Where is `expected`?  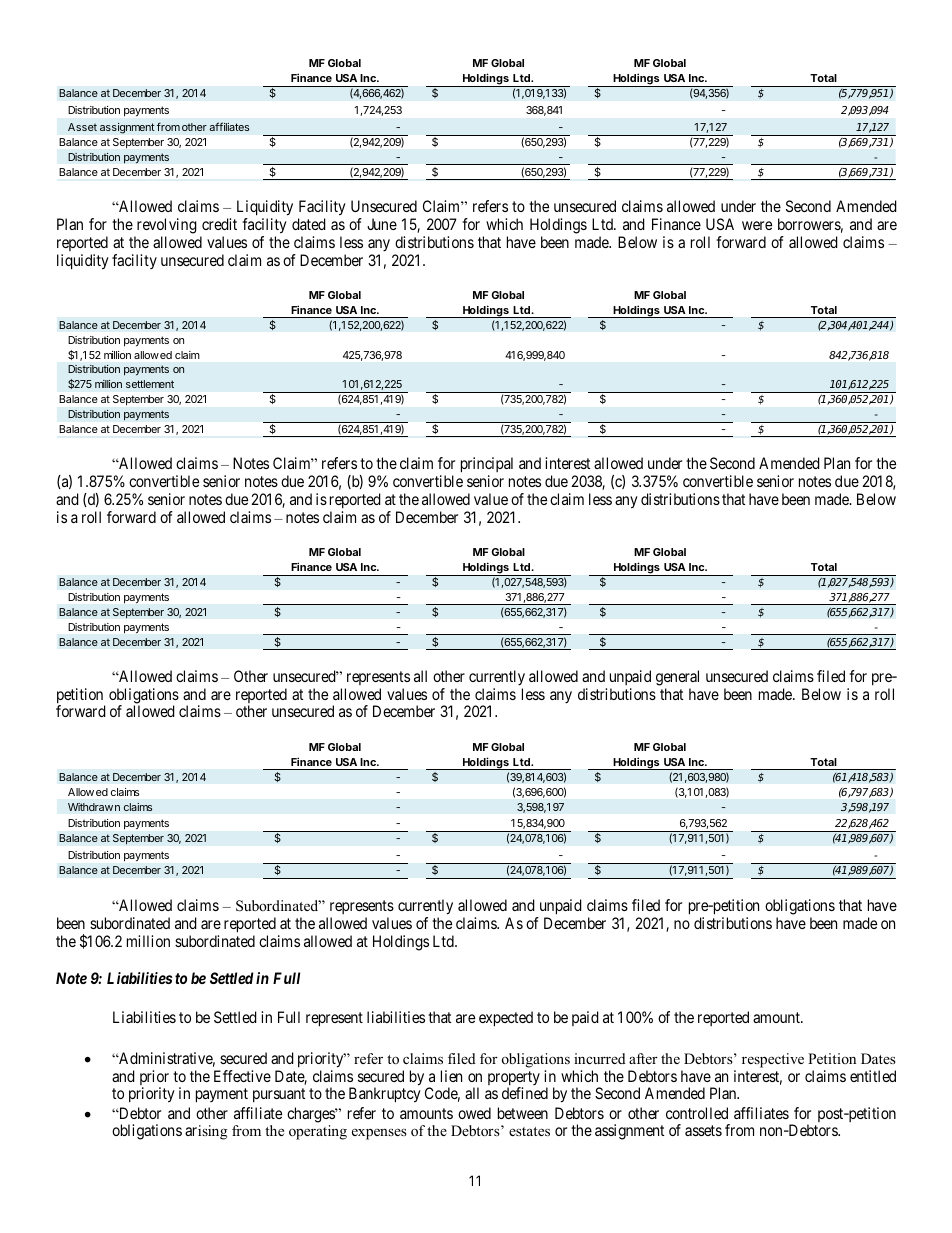
expected is located at coordinates (506, 1019).
